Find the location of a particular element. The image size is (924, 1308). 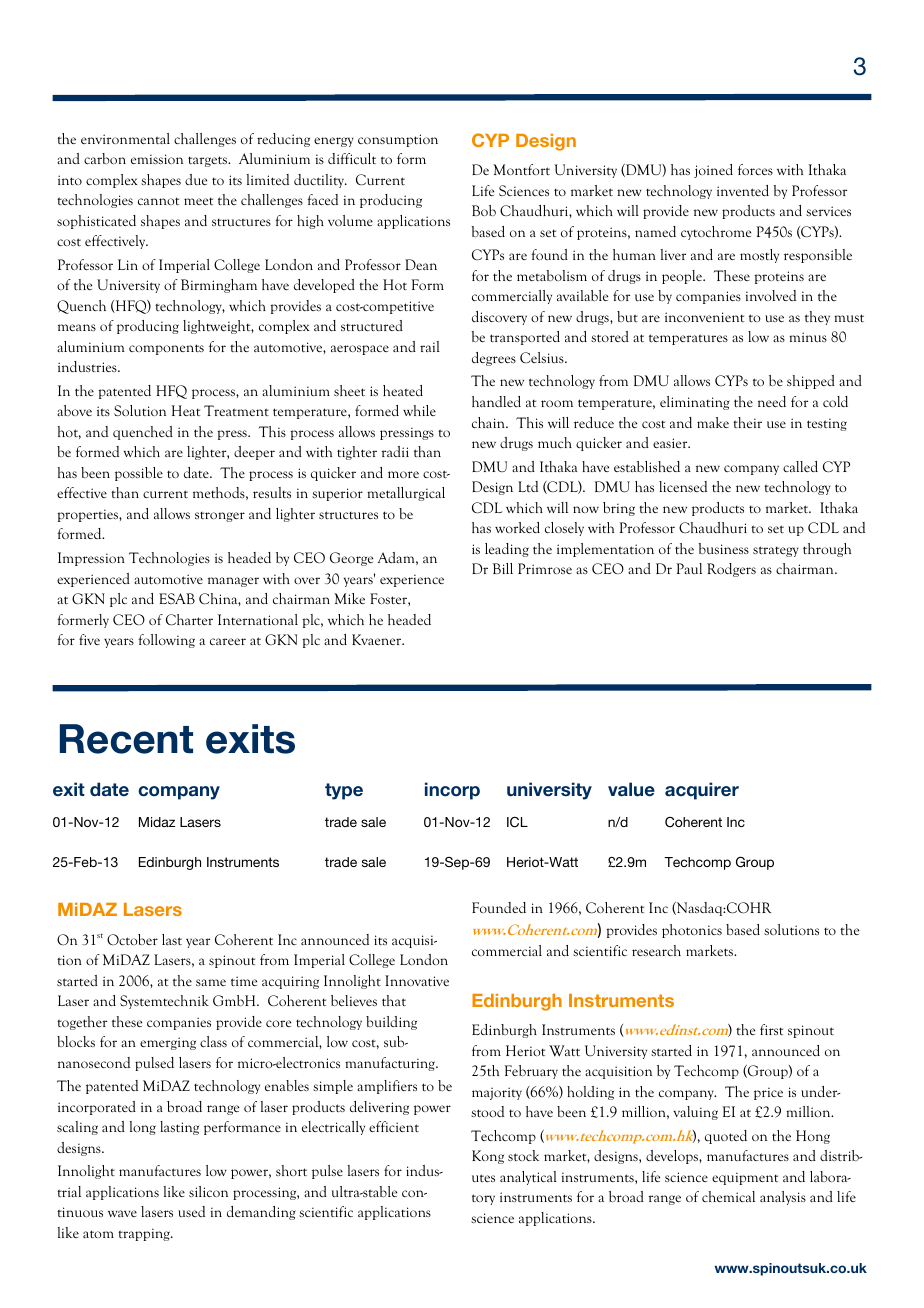

forces is located at coordinates (755, 169).
